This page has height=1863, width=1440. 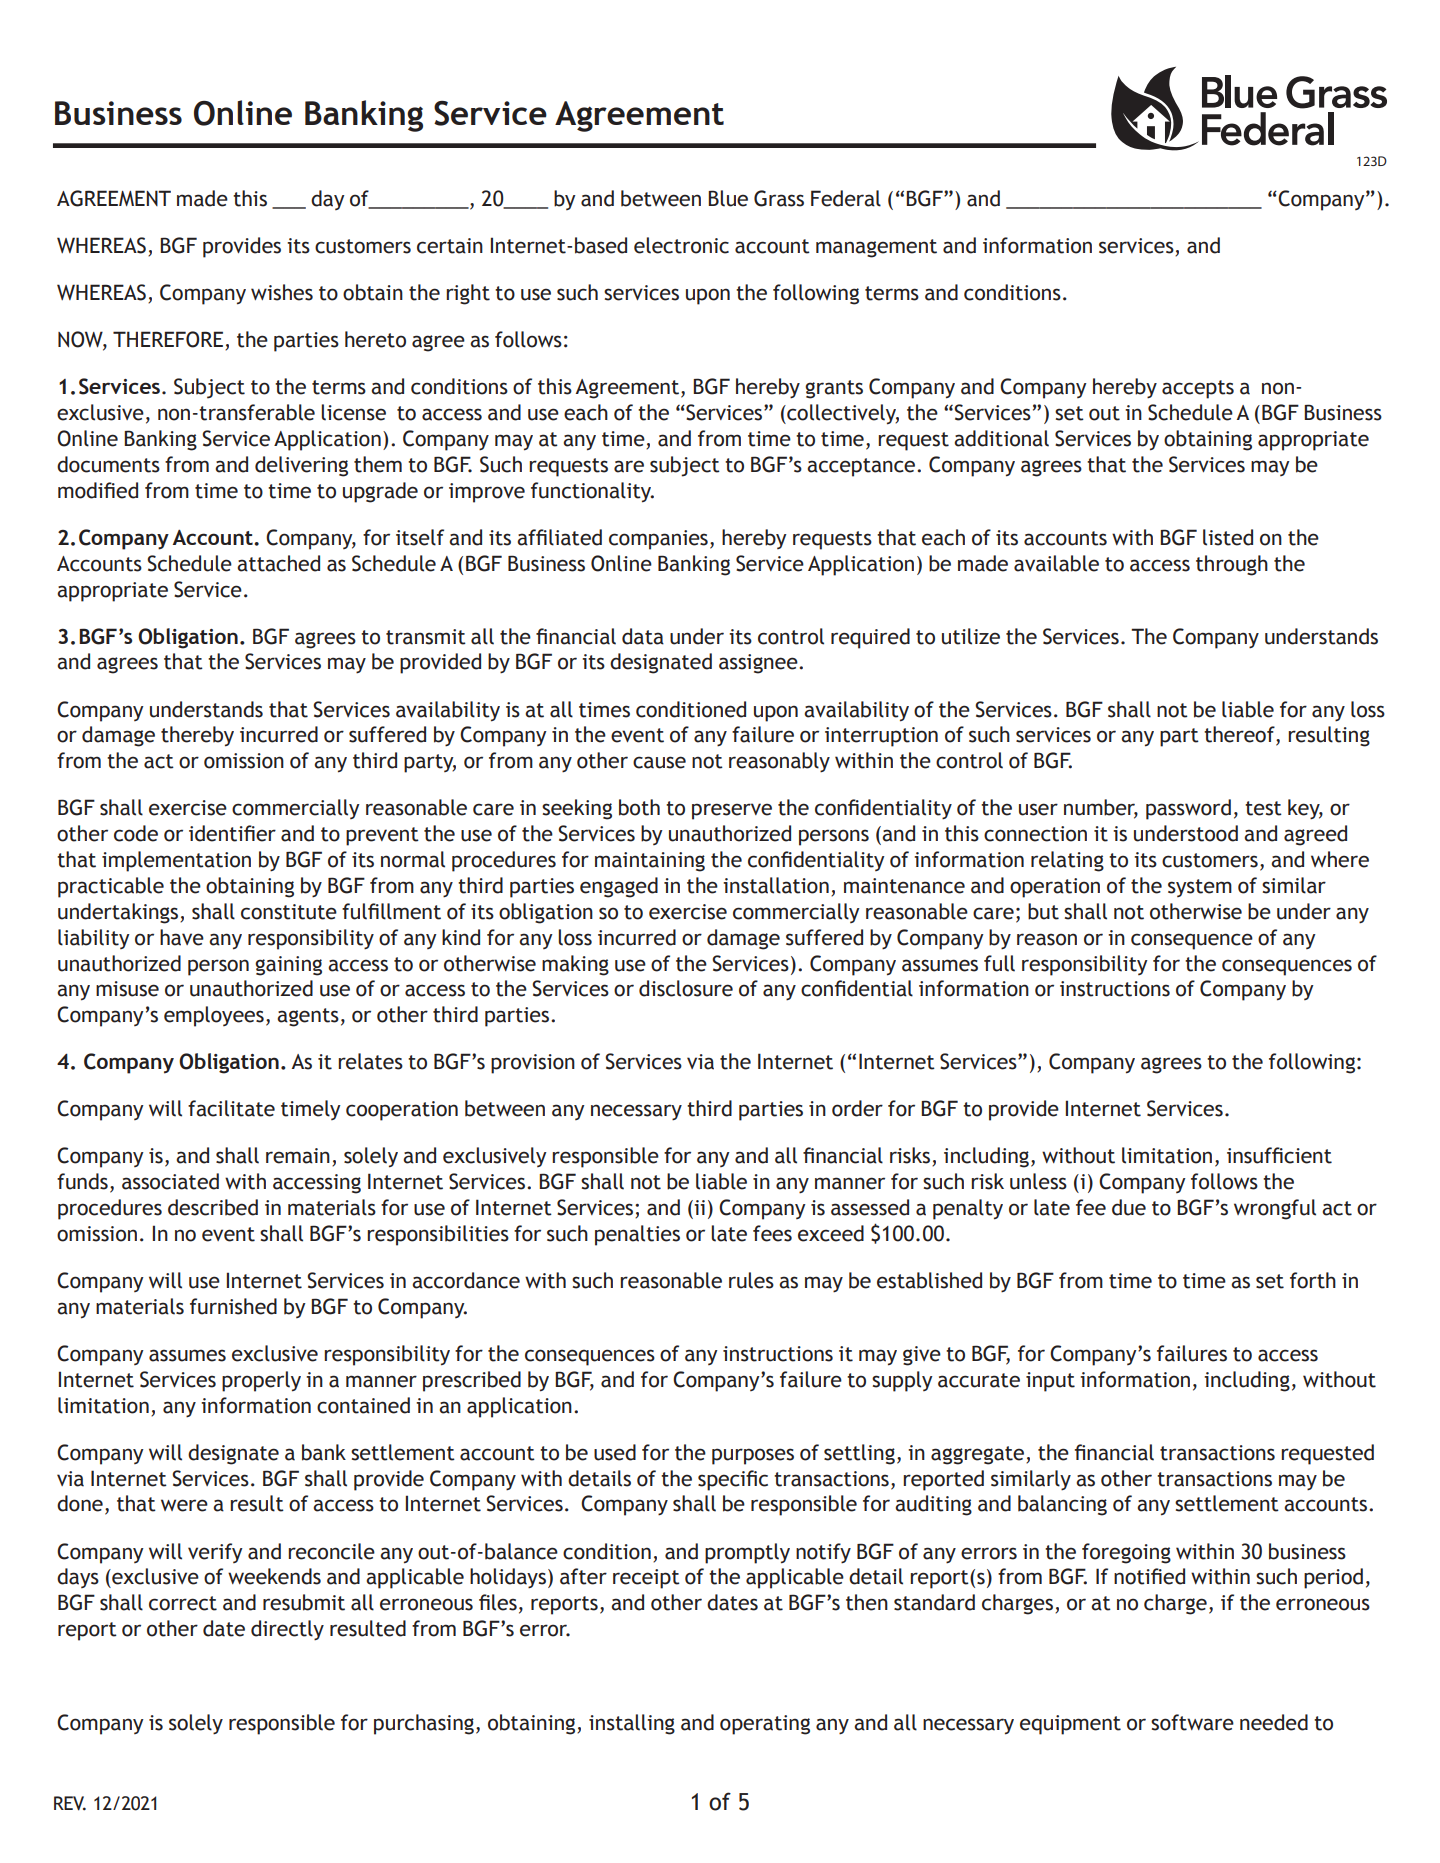 What do you see at coordinates (287, 1630) in the page?
I see `directly` at bounding box center [287, 1630].
